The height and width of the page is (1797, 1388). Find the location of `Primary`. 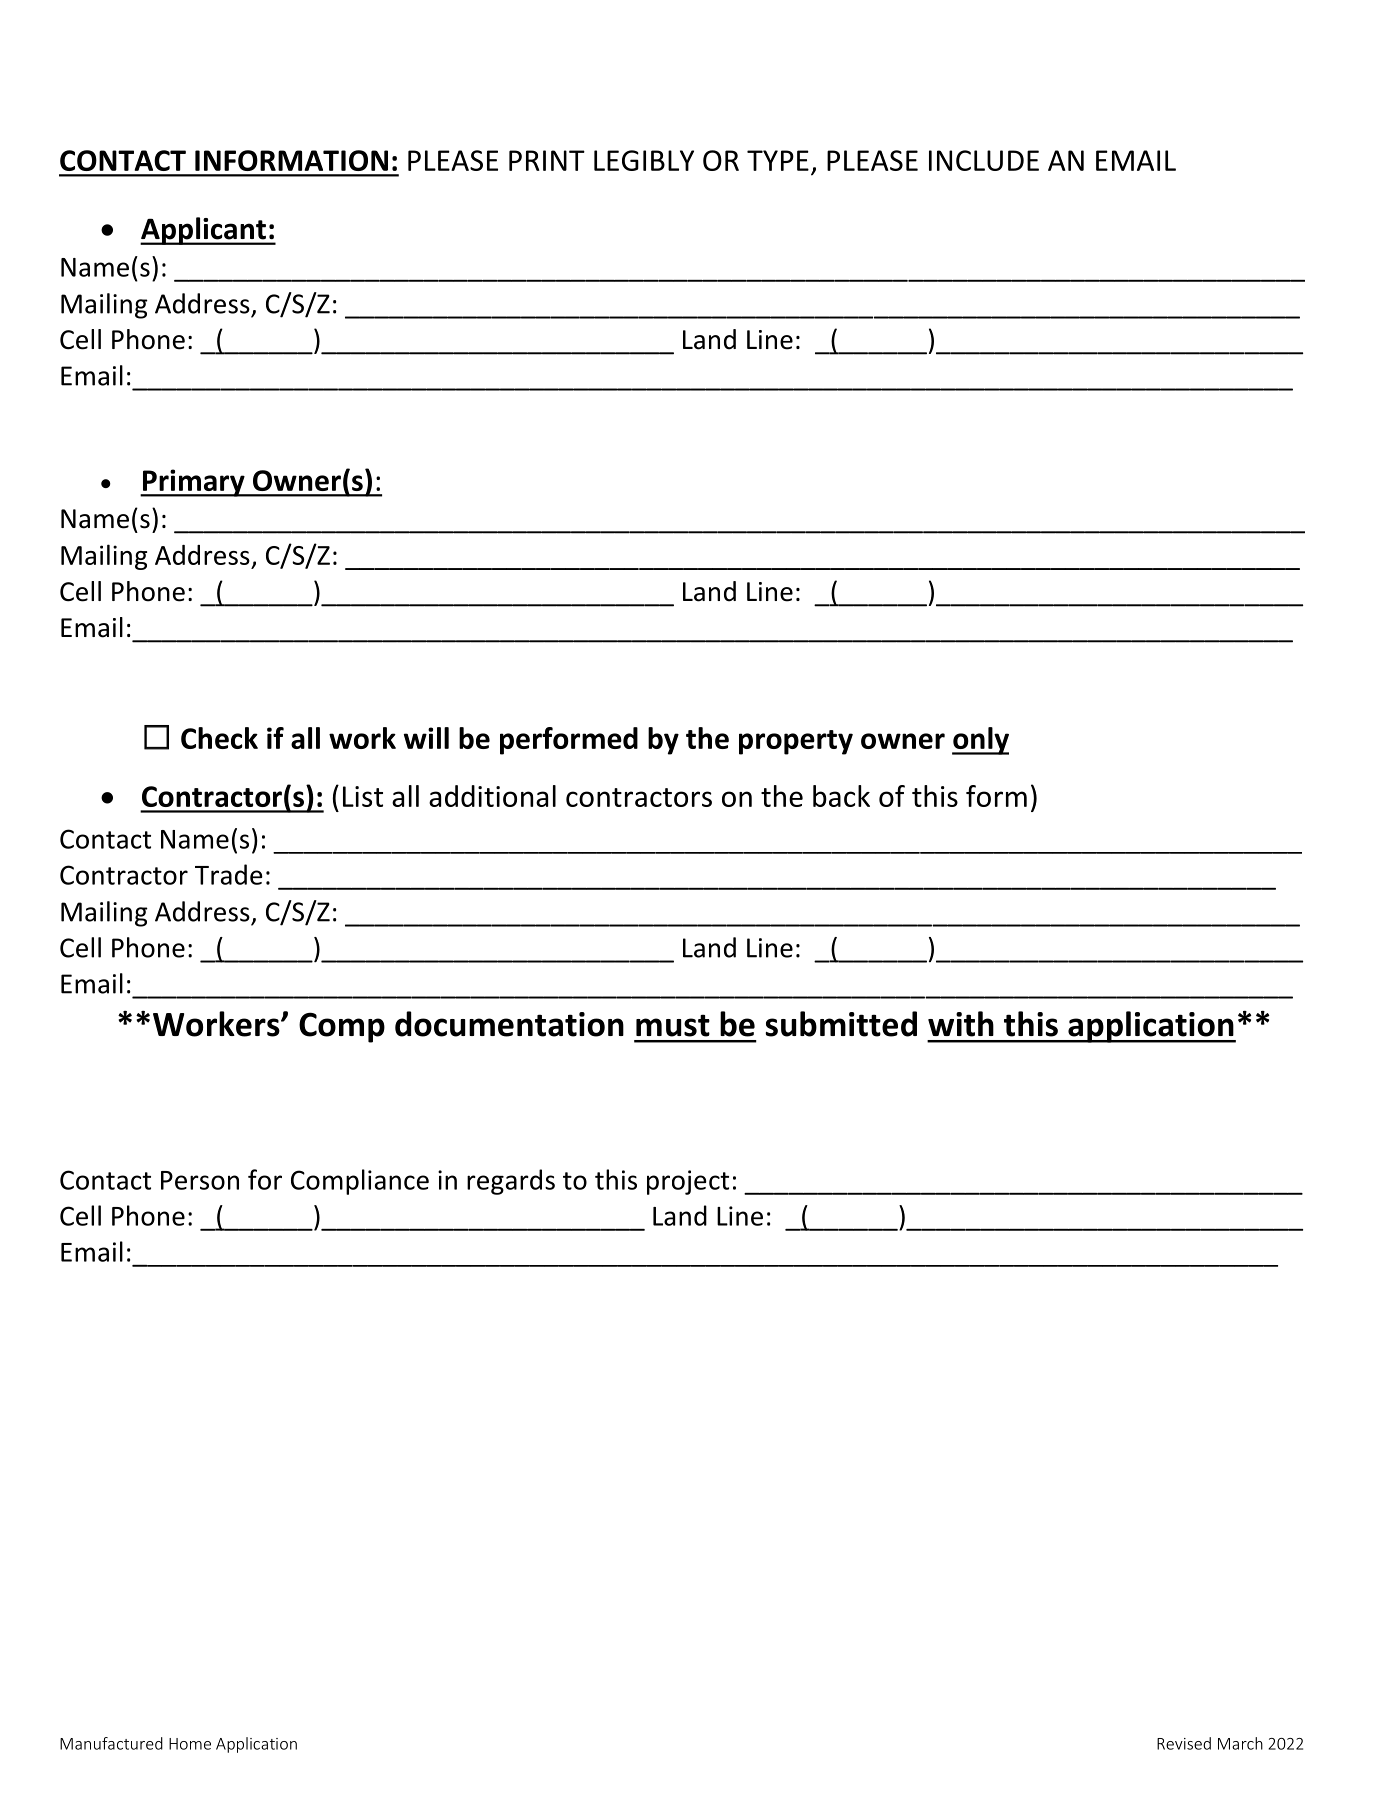

Primary is located at coordinates (193, 483).
